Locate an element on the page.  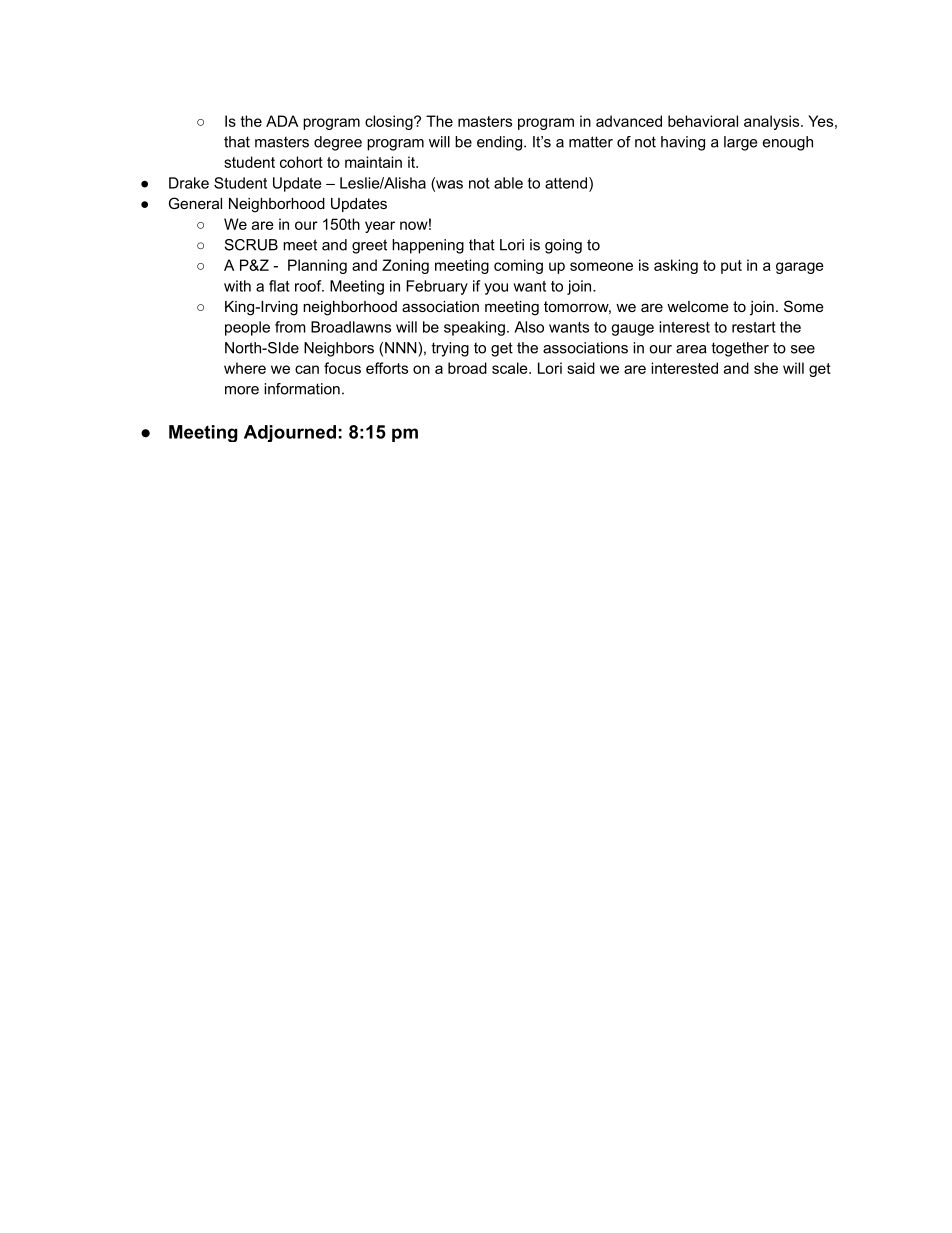
behavioral is located at coordinates (703, 121).
